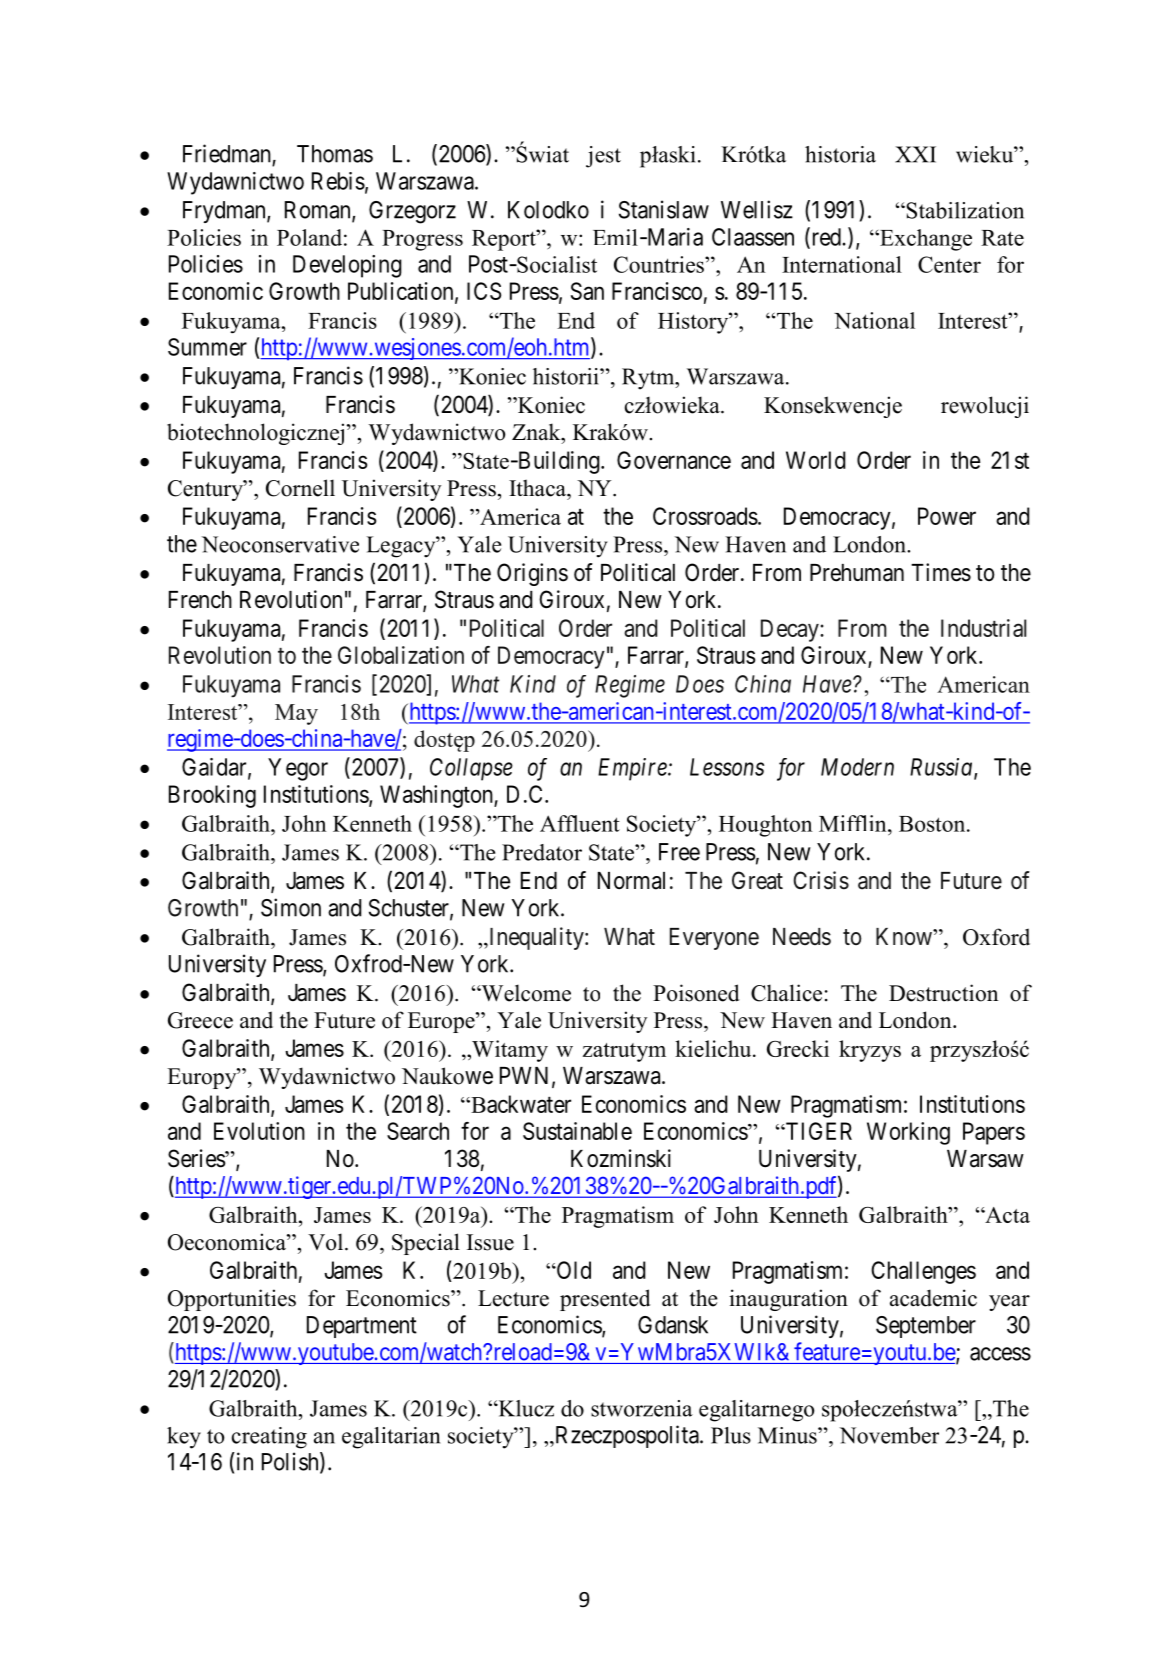 The image size is (1169, 1654). Describe the element at coordinates (291, 907) in the document. I see `Simon` at that location.
